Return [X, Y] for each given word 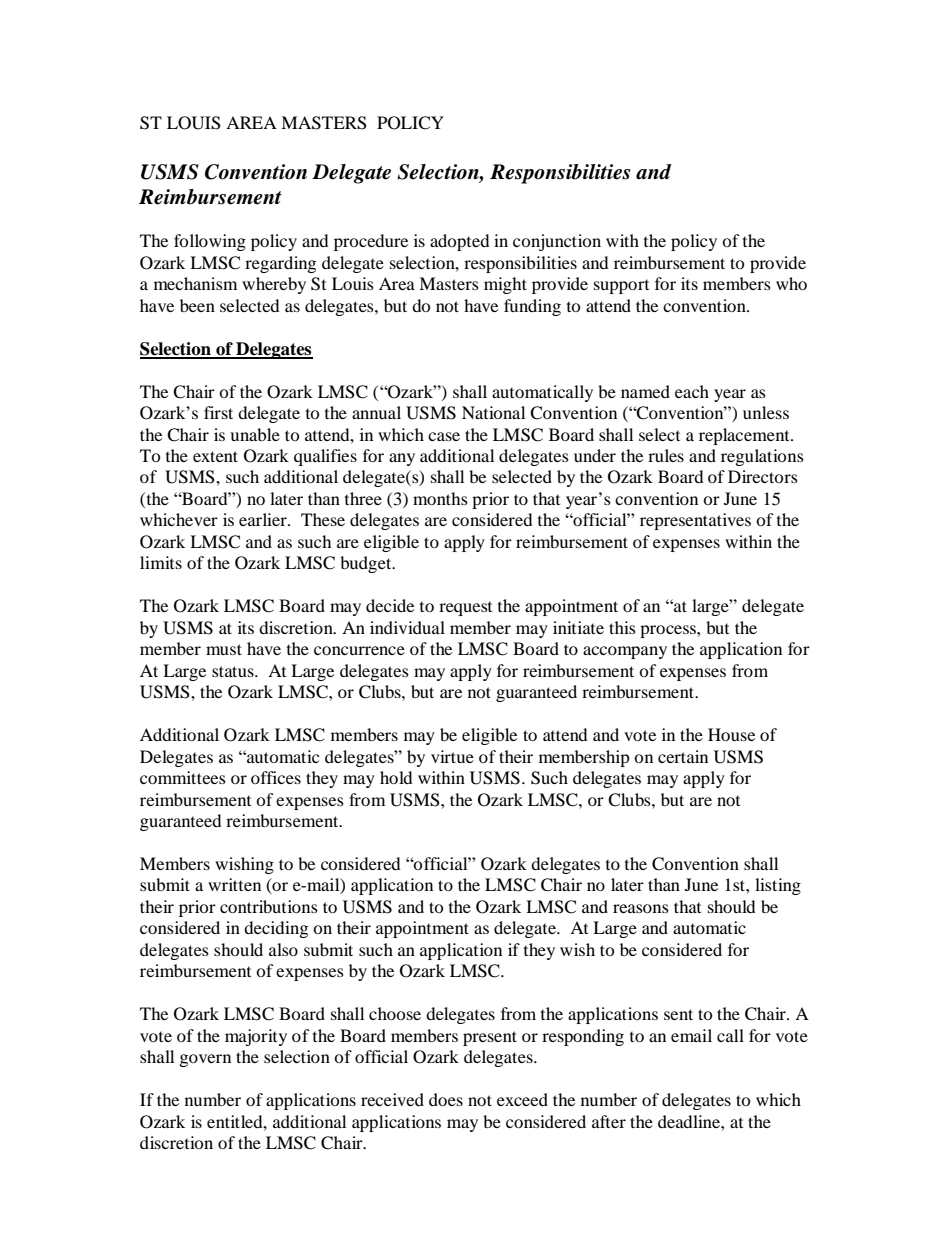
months [440, 498]
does [446, 1099]
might [505, 285]
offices [276, 777]
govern [205, 1060]
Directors [763, 476]
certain [683, 756]
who [791, 283]
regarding [280, 264]
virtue [452, 756]
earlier [264, 519]
